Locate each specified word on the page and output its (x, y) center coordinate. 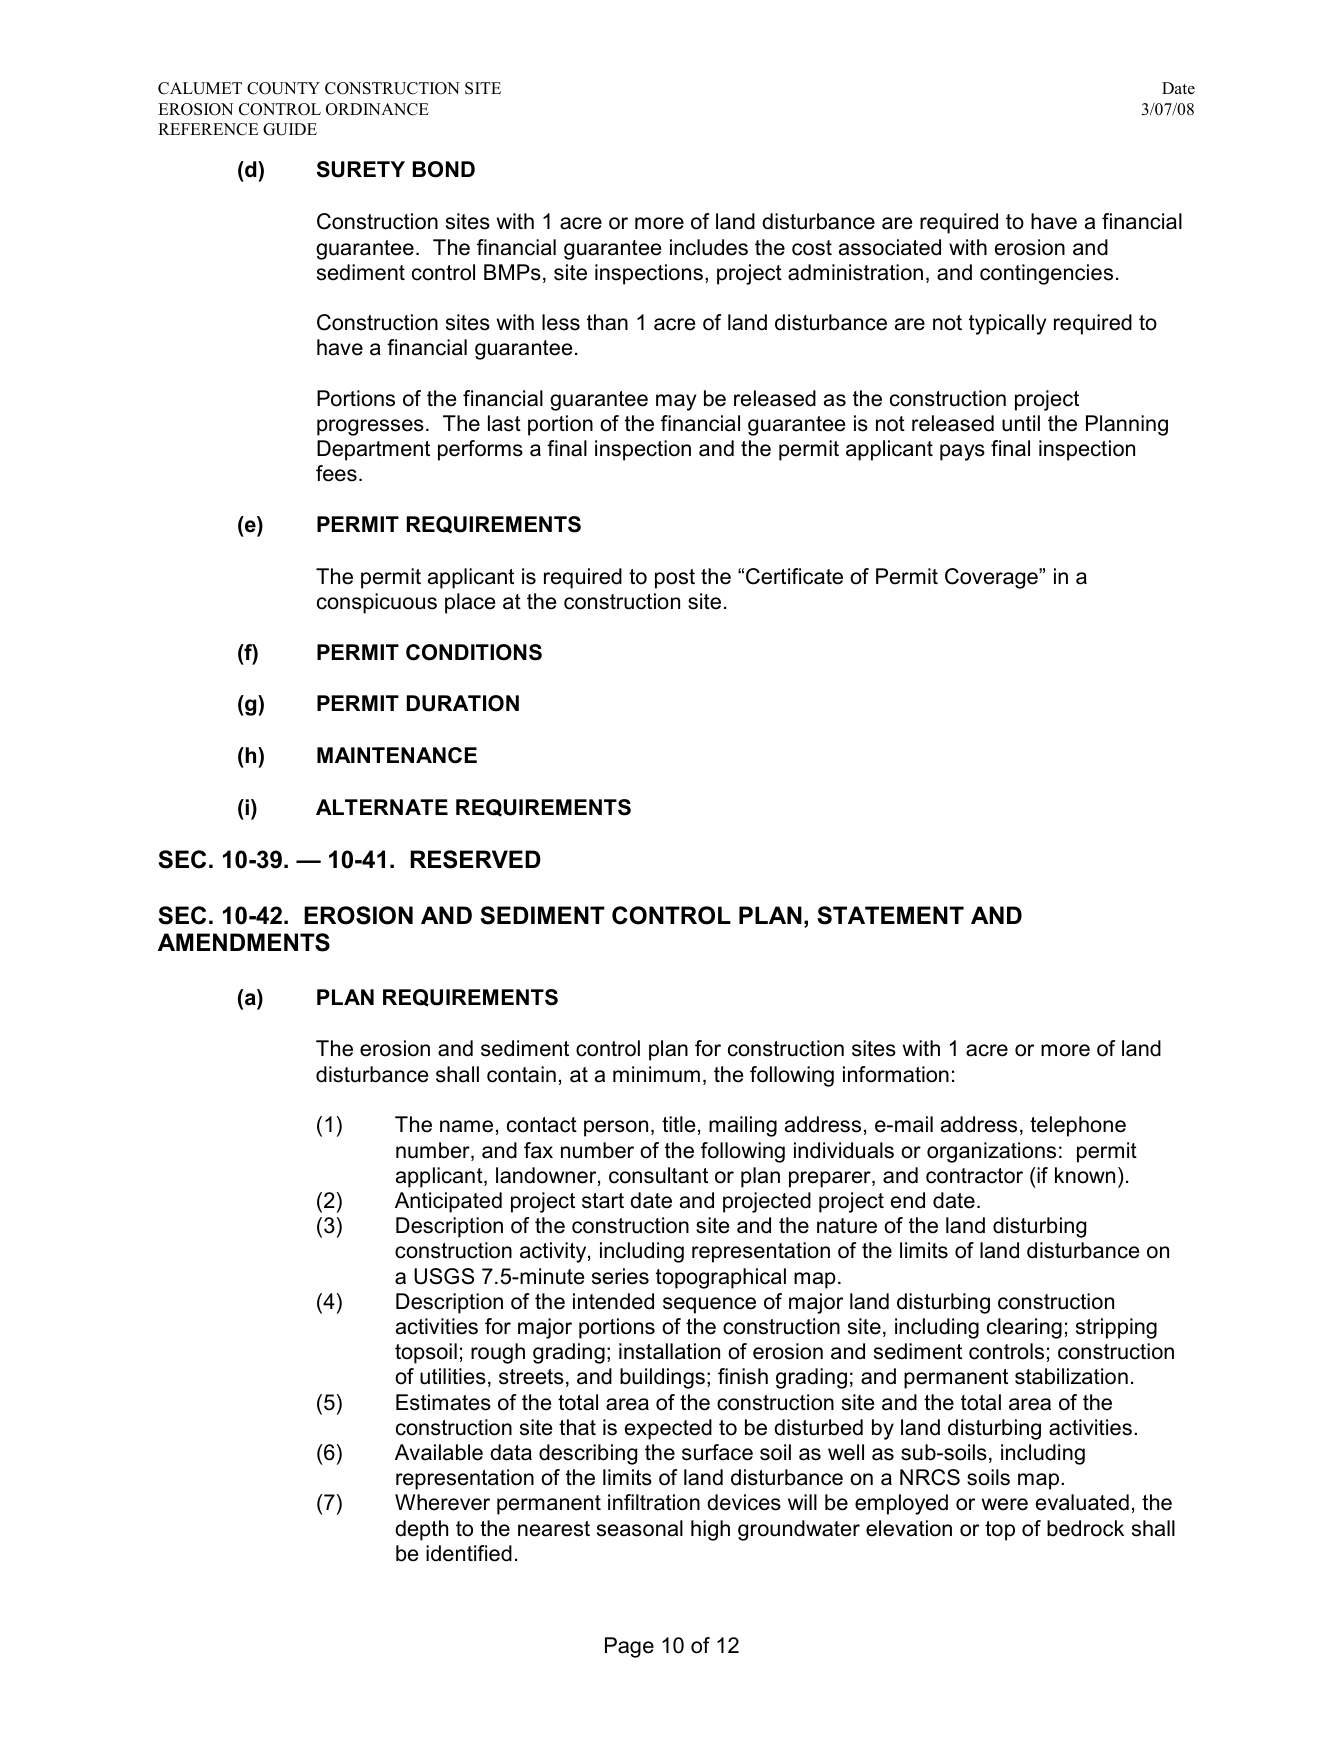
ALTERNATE (382, 807)
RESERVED (475, 859)
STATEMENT (890, 915)
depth (421, 1530)
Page (629, 1647)
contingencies (1046, 274)
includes (709, 247)
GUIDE (290, 129)
